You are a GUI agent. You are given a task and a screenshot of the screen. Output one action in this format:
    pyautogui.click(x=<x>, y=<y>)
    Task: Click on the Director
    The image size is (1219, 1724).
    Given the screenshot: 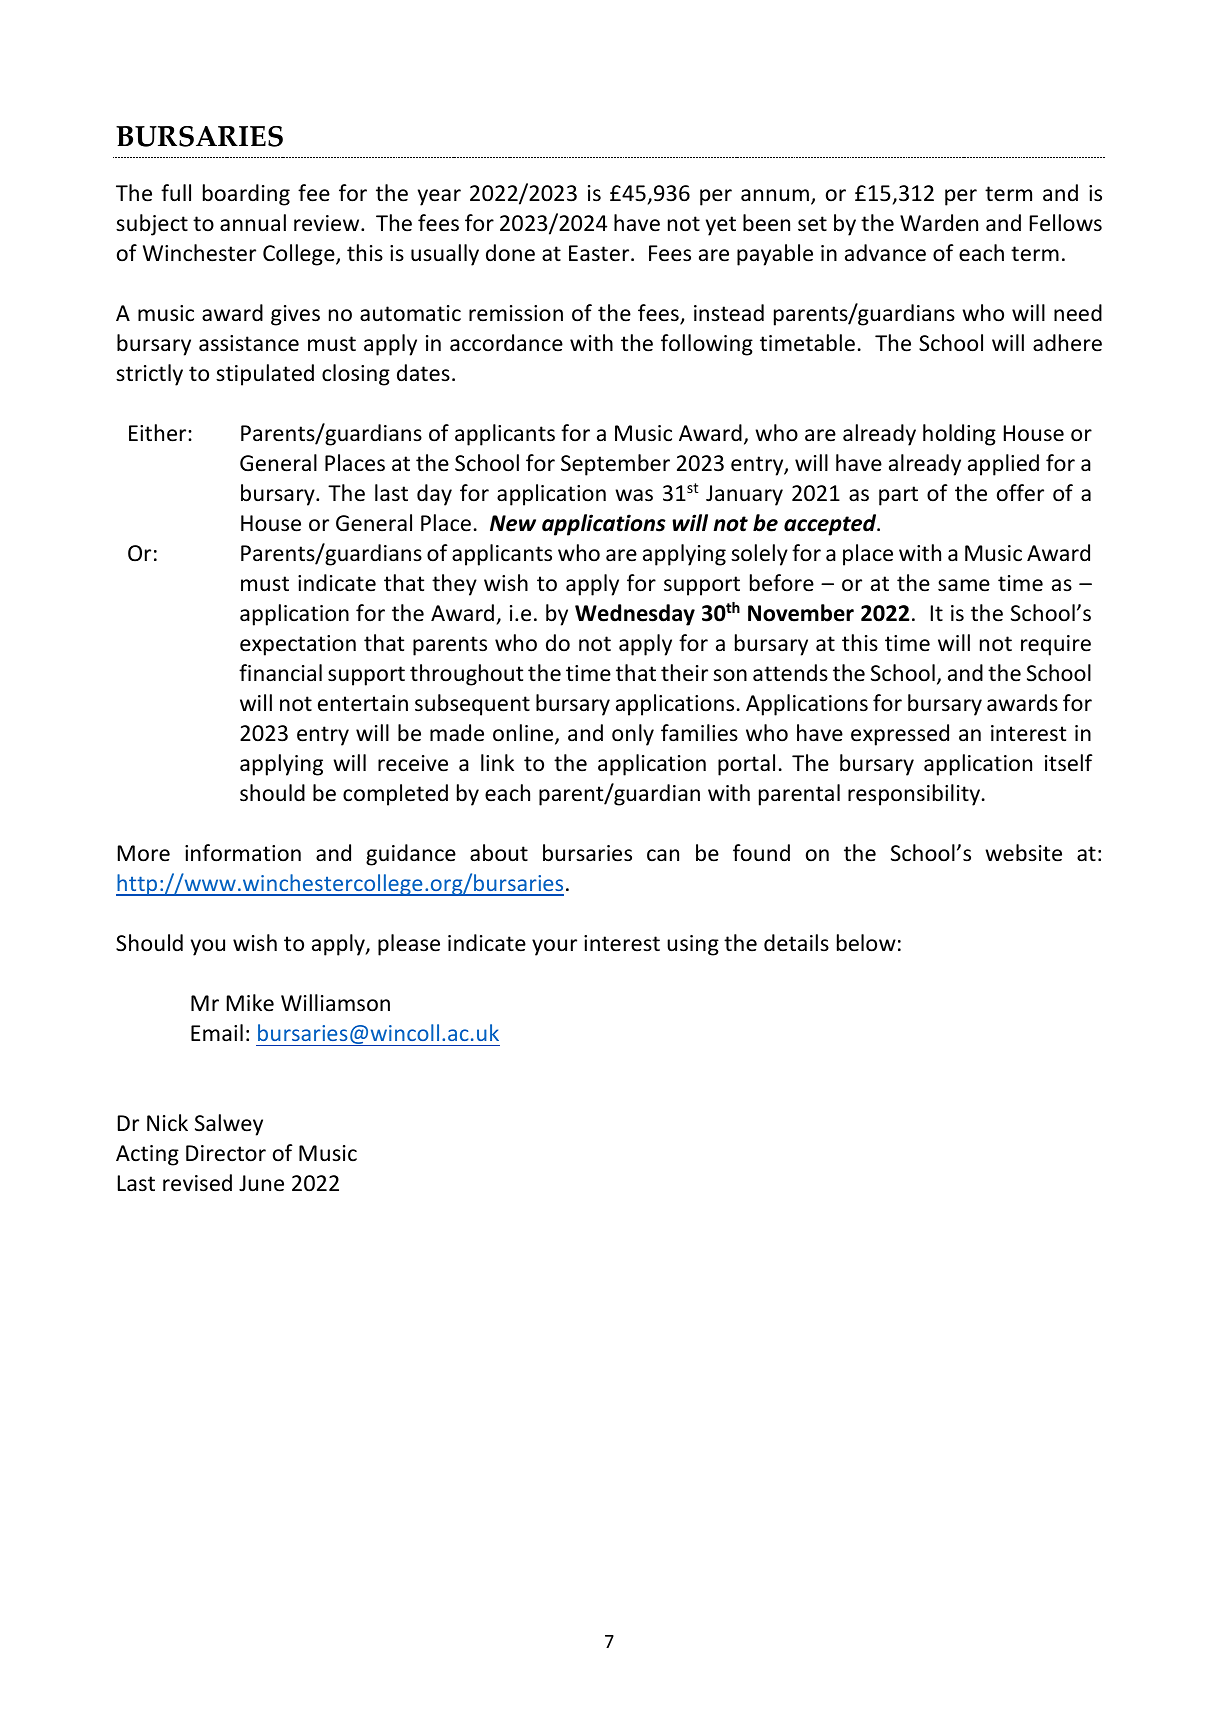 What is the action you would take?
    pyautogui.click(x=226, y=1153)
